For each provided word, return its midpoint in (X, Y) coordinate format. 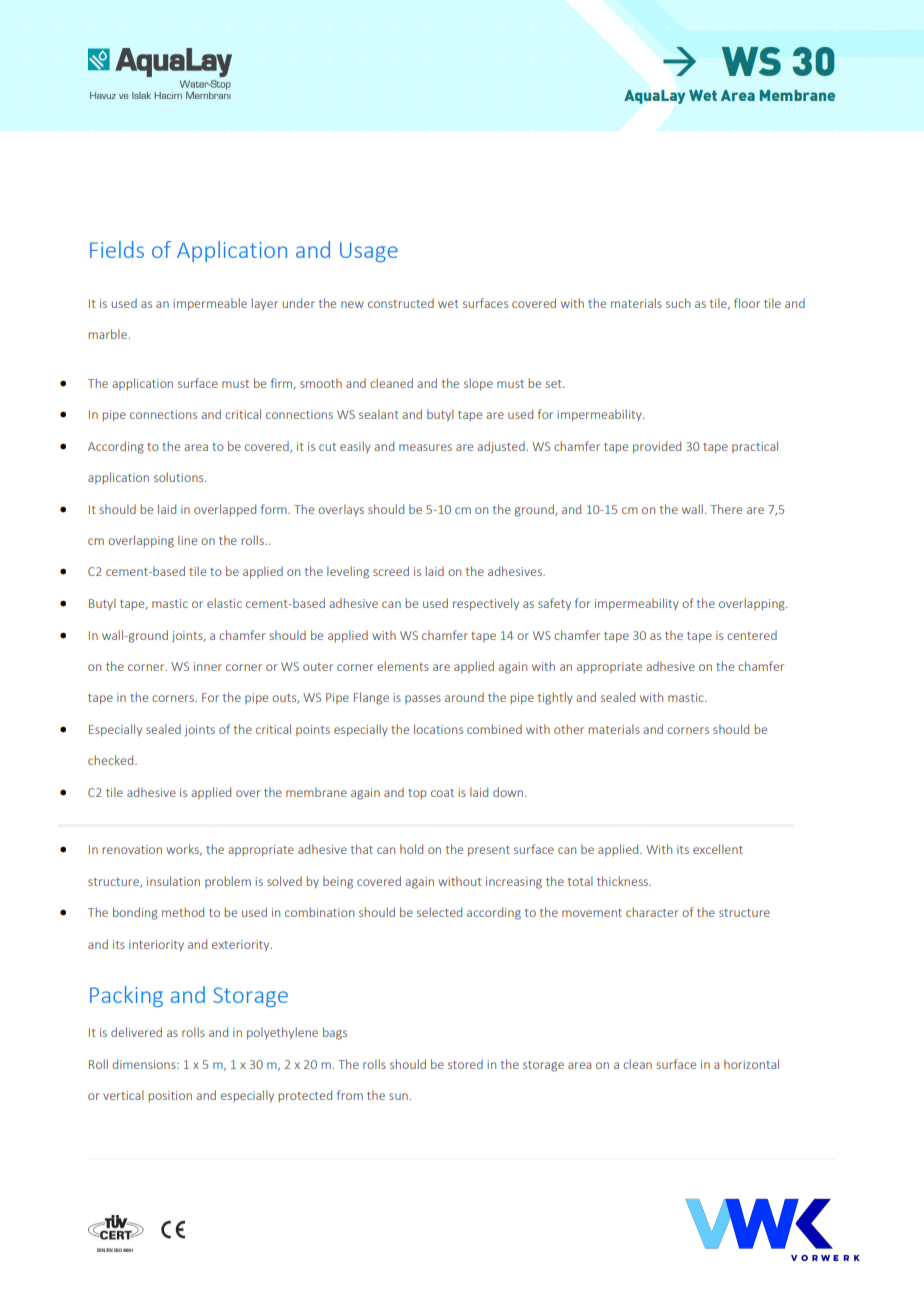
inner (208, 666)
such (678, 303)
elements (403, 666)
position (170, 1096)
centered (752, 635)
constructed (401, 303)
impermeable (210, 304)
